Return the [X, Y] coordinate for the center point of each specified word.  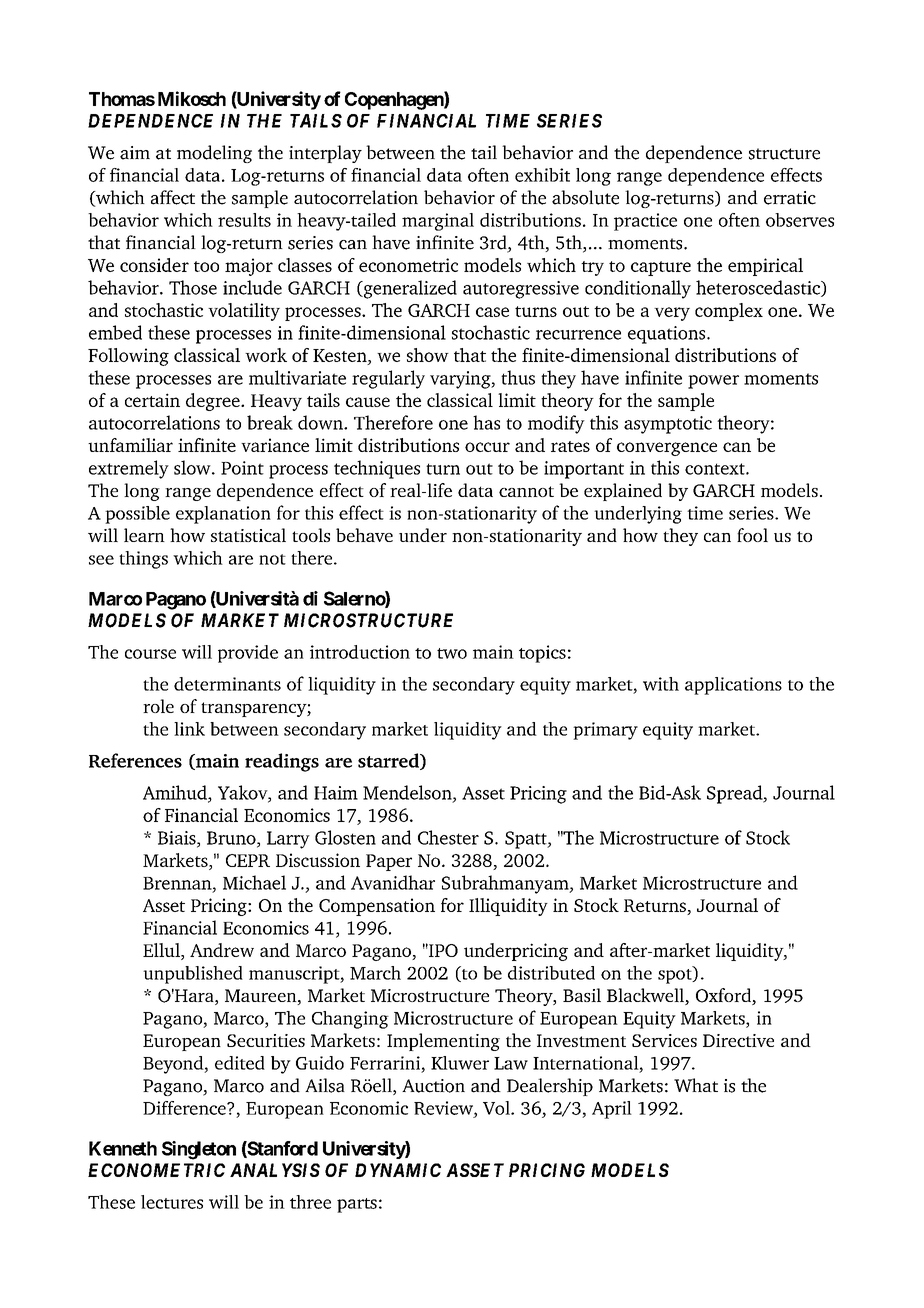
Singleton [199, 1150]
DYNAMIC [398, 1170]
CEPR [248, 860]
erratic [790, 198]
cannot [526, 491]
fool [752, 535]
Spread [736, 794]
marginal [438, 222]
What [696, 1085]
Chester [448, 837]
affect [173, 197]
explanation [223, 515]
